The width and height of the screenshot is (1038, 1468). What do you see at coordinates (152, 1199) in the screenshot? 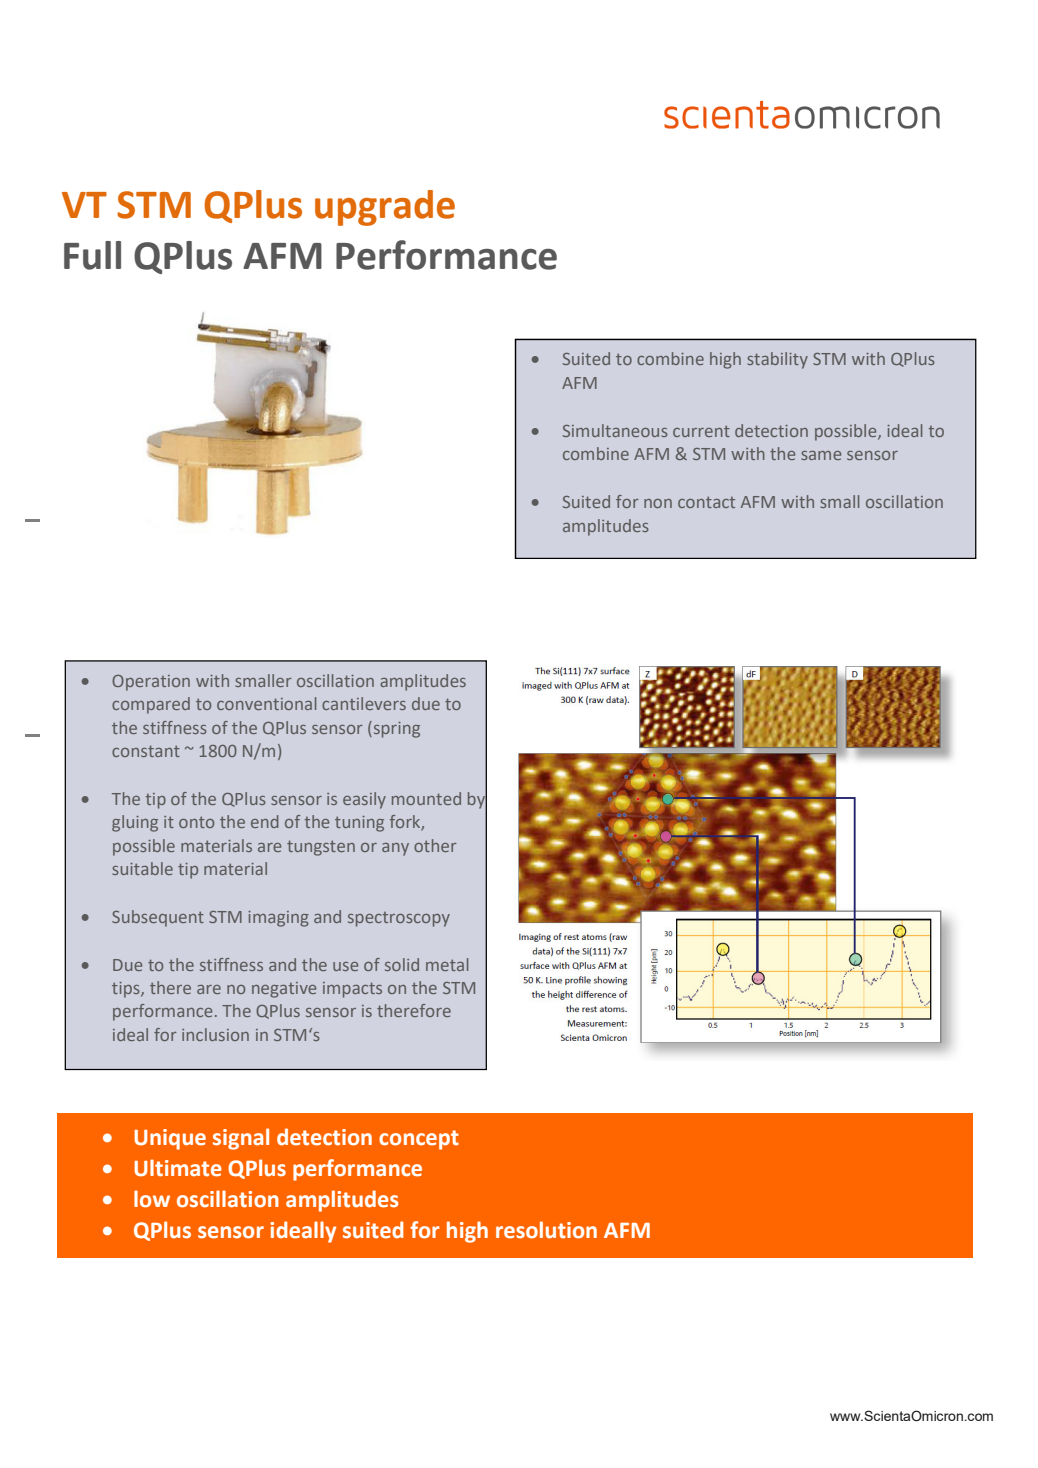
I see `low` at bounding box center [152, 1199].
